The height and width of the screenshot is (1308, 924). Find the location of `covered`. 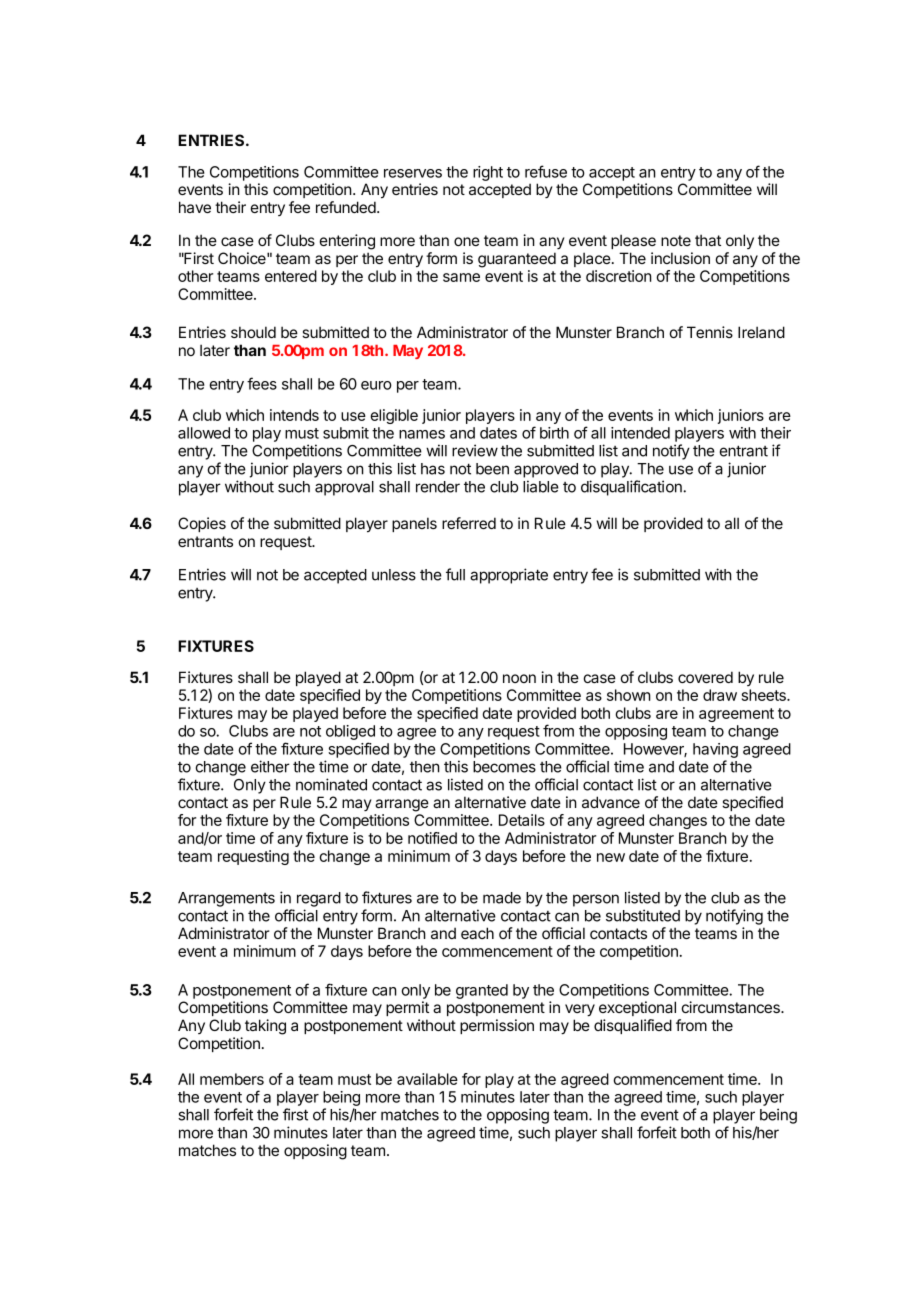

covered is located at coordinates (705, 677).
